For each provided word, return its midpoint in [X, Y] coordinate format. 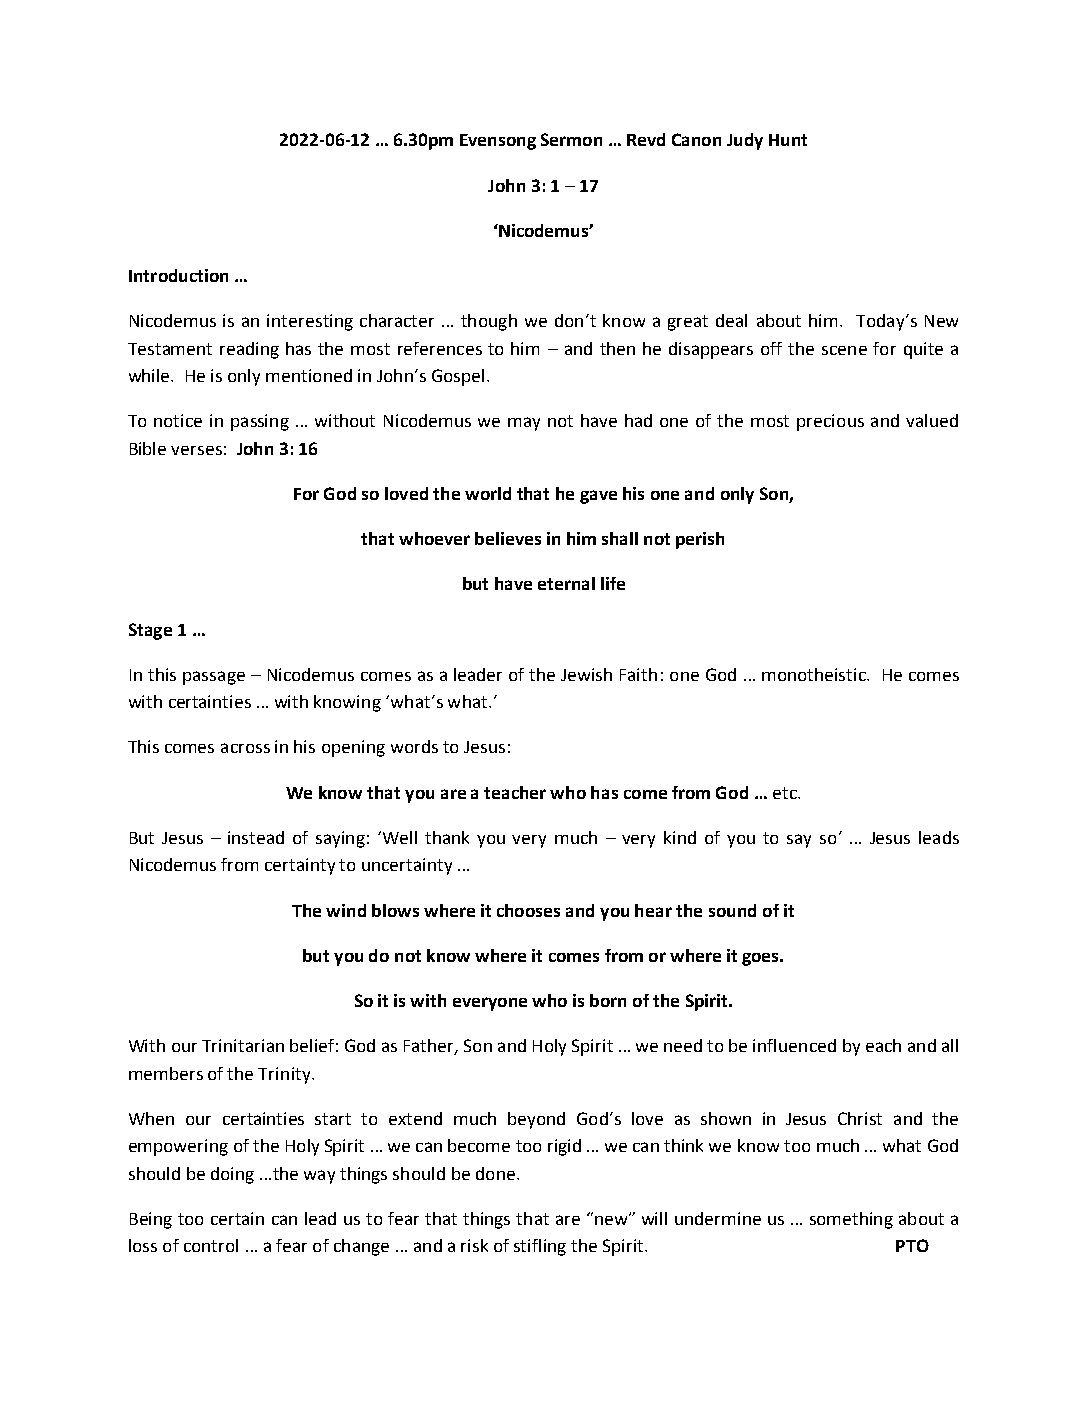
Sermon [571, 139]
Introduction [178, 275]
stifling [540, 1247]
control [211, 1245]
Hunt [788, 140]
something [851, 1220]
